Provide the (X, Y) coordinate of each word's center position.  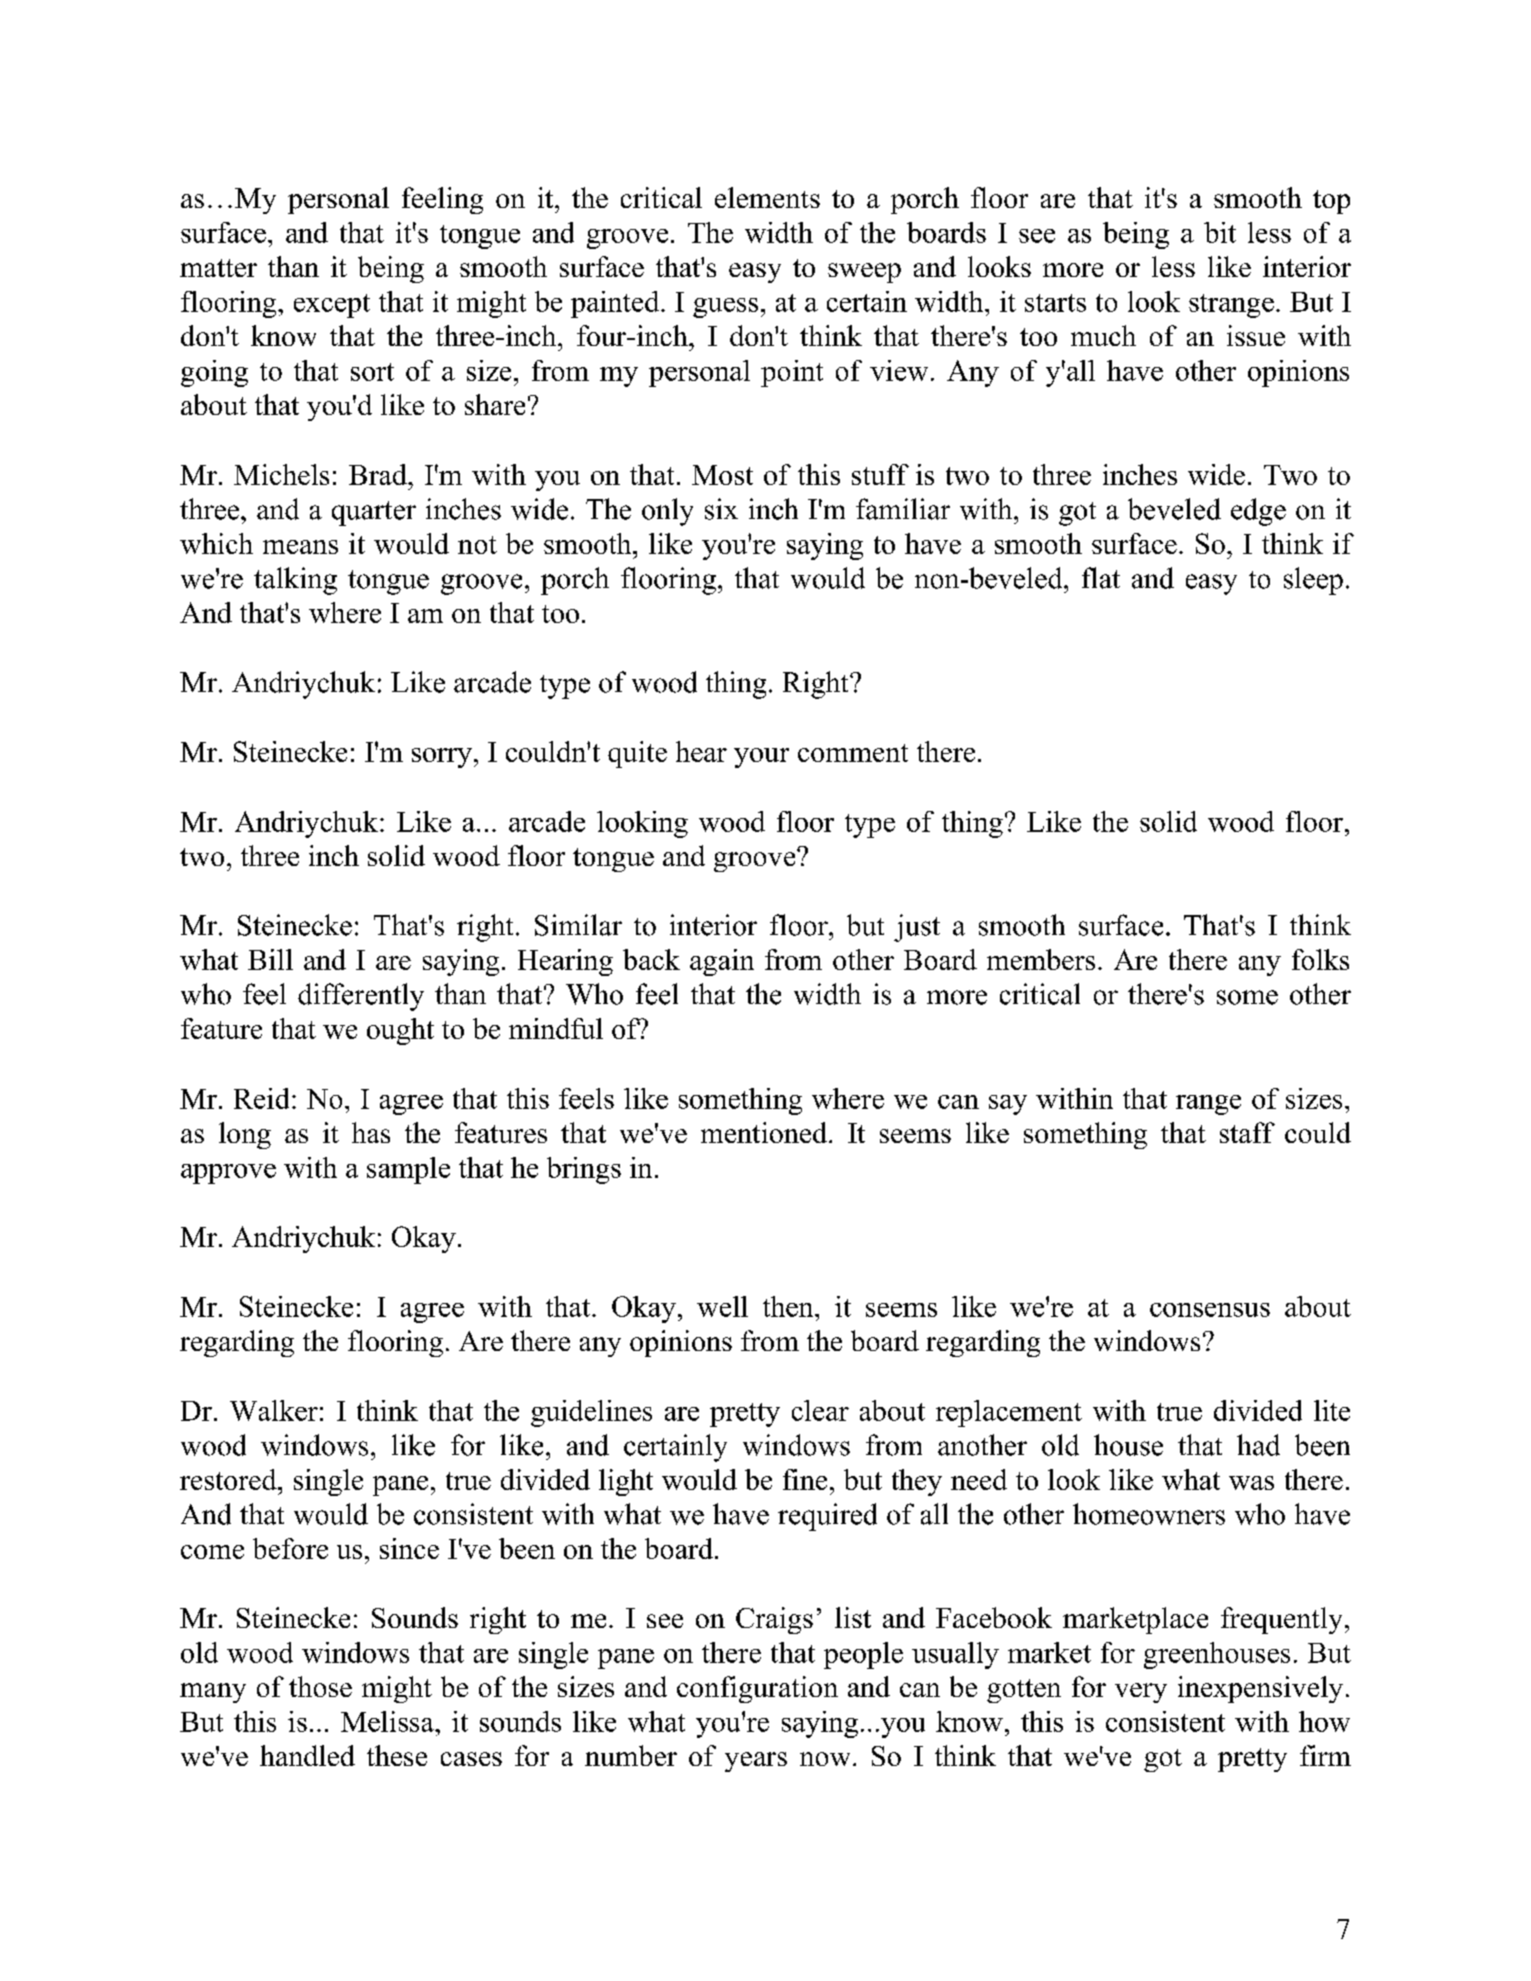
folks (1320, 959)
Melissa (388, 1721)
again (722, 962)
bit (1220, 232)
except (332, 306)
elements (767, 197)
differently (361, 997)
